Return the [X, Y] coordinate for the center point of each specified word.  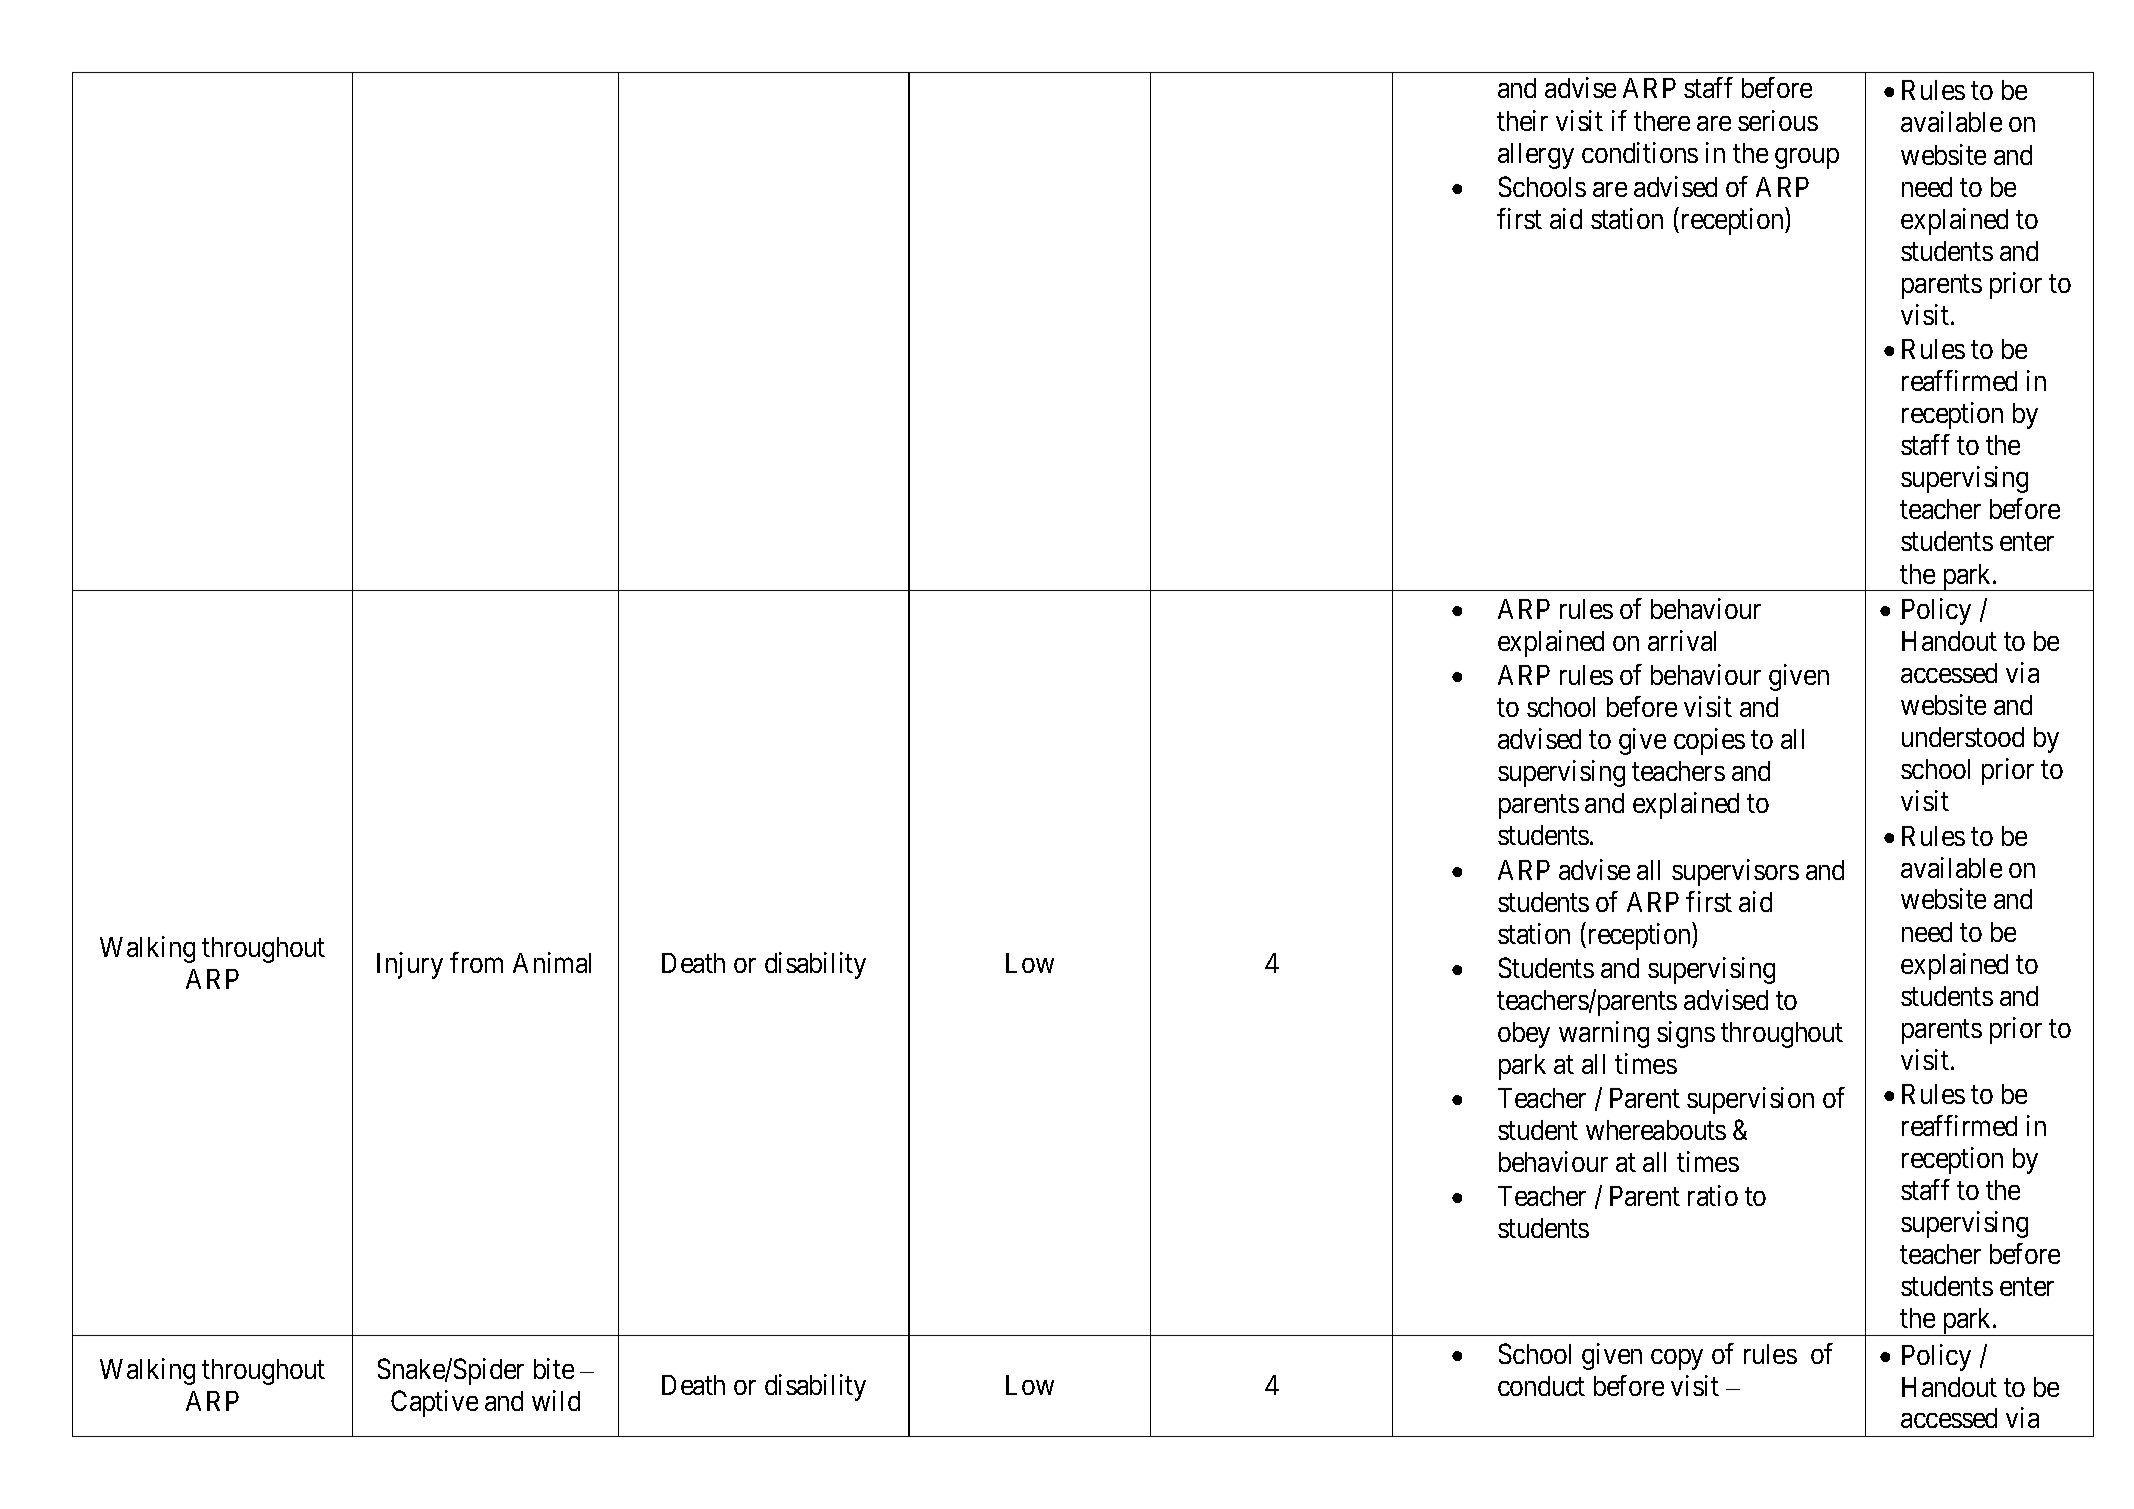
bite [554, 1368]
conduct [1541, 1386]
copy [1677, 1359]
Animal [552, 962]
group [1807, 158]
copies [1709, 741]
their [1522, 120]
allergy [1536, 156]
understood [1963, 737]
